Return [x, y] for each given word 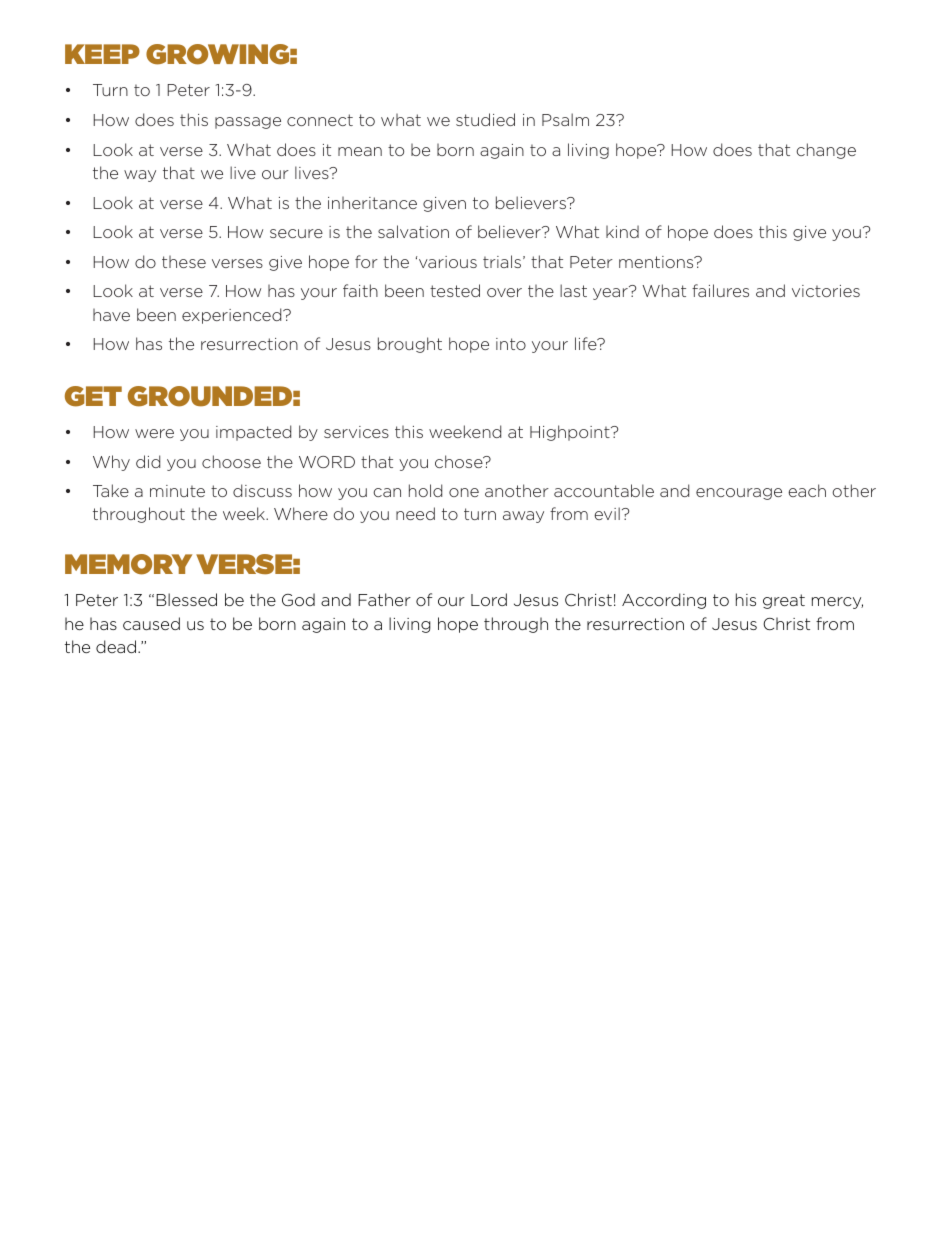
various [448, 262]
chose [460, 461]
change [826, 151]
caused [151, 623]
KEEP [102, 54]
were [154, 433]
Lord [489, 599]
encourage [739, 494]
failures [720, 290]
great [784, 601]
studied [485, 119]
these [184, 262]
